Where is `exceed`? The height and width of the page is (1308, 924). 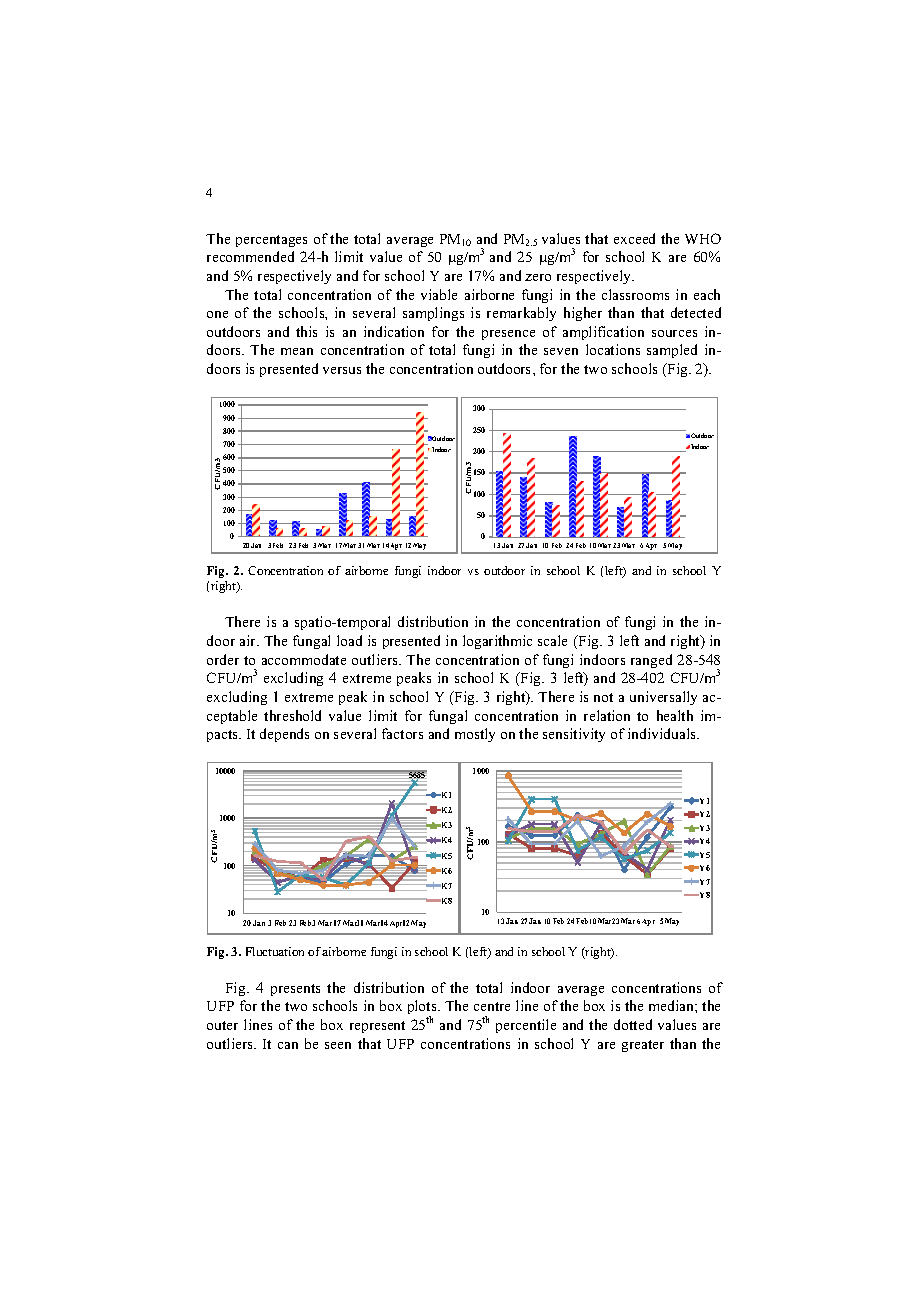
exceed is located at coordinates (634, 238).
